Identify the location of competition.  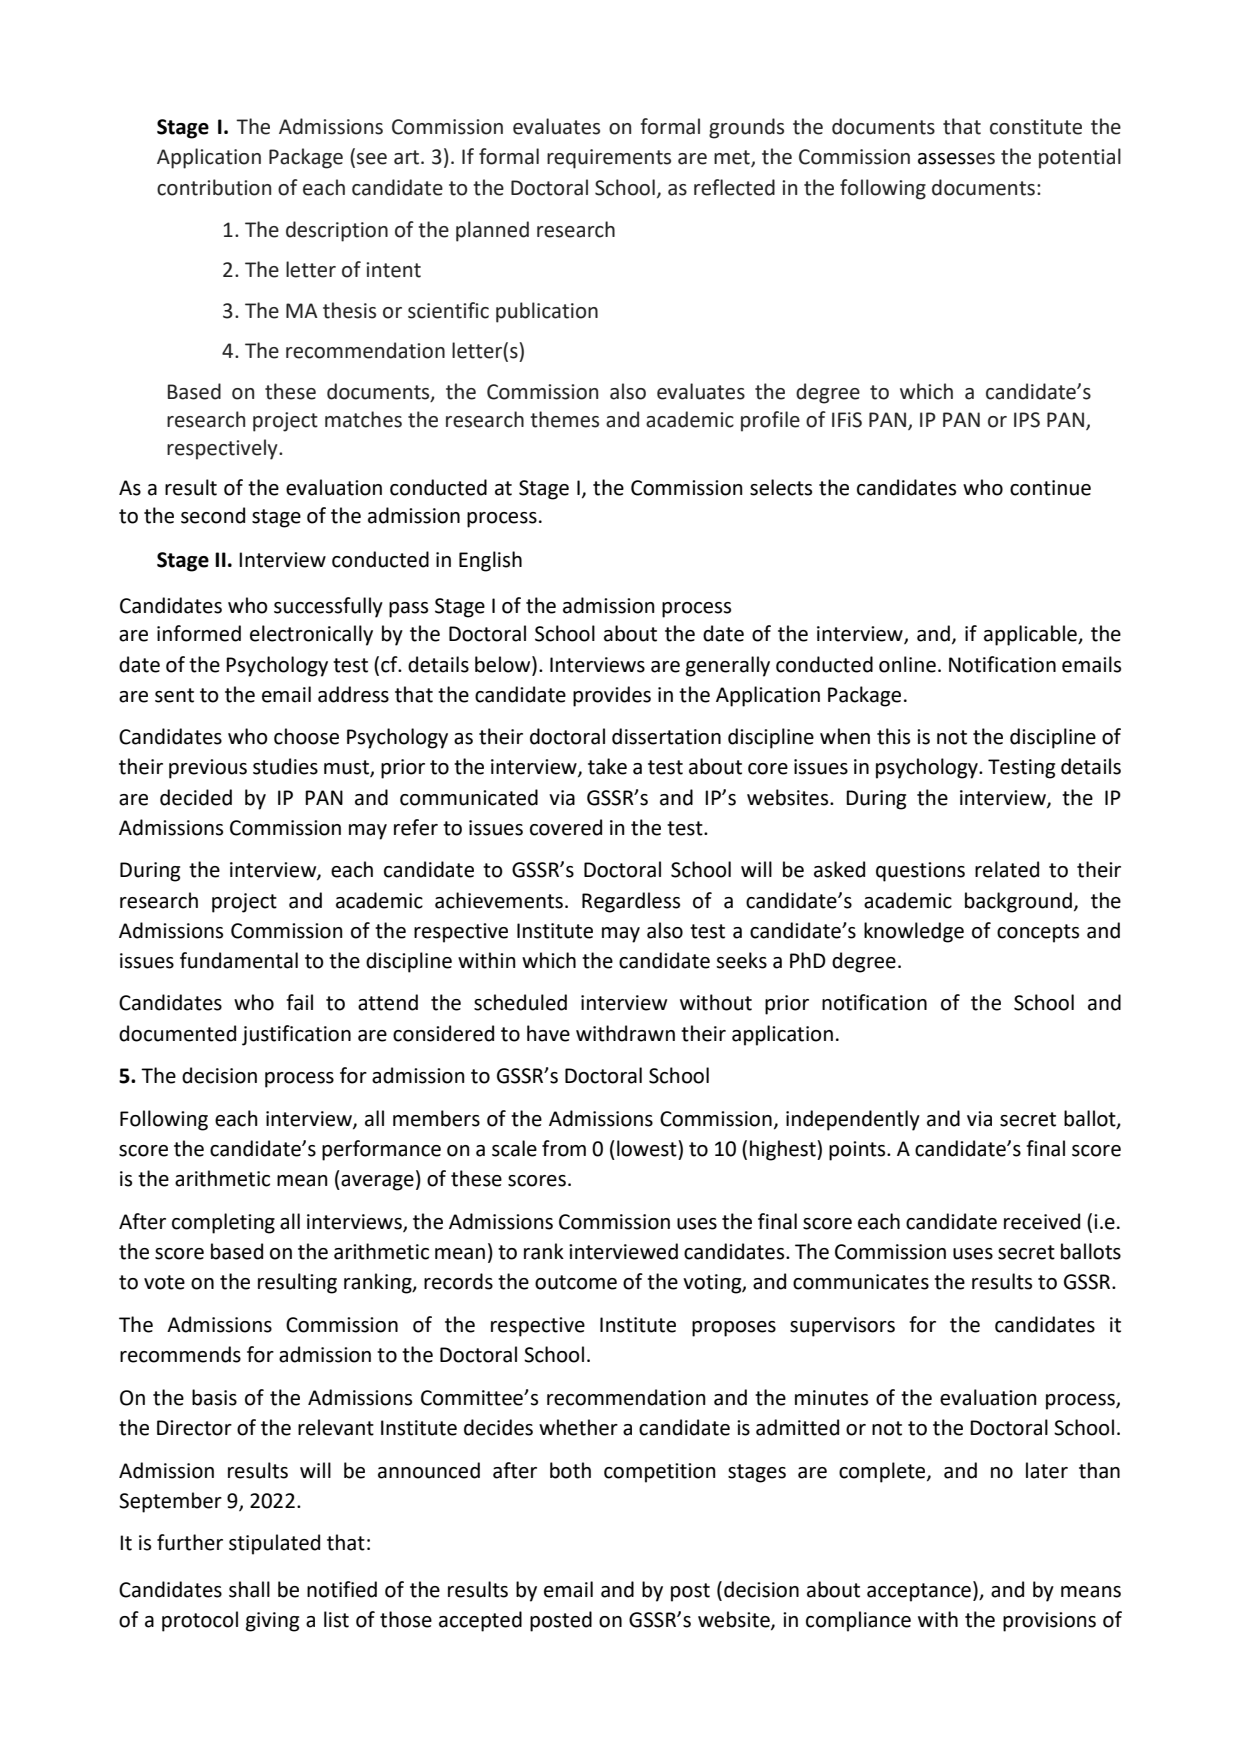
(660, 1473).
